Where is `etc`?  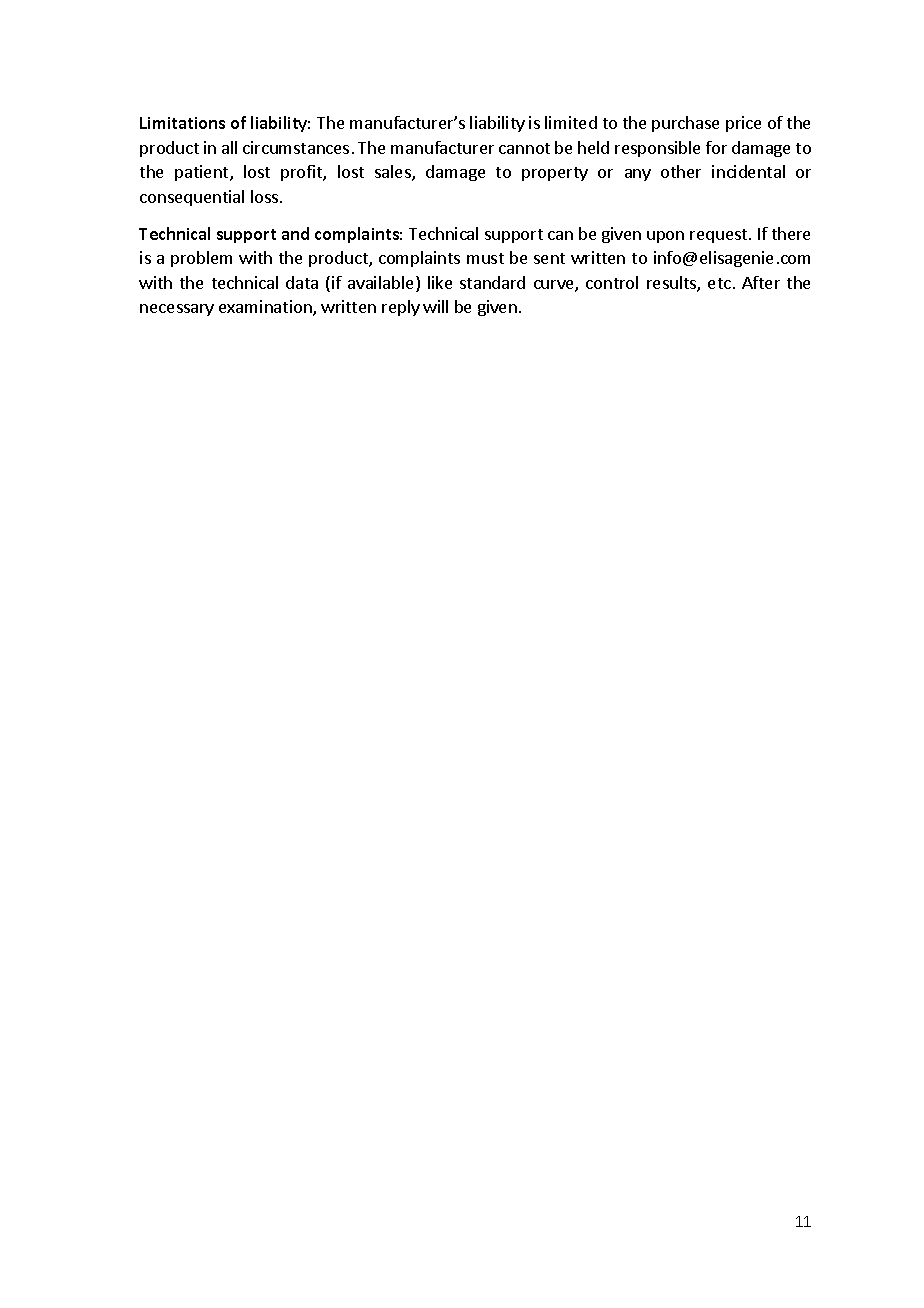
etc is located at coordinates (719, 283).
